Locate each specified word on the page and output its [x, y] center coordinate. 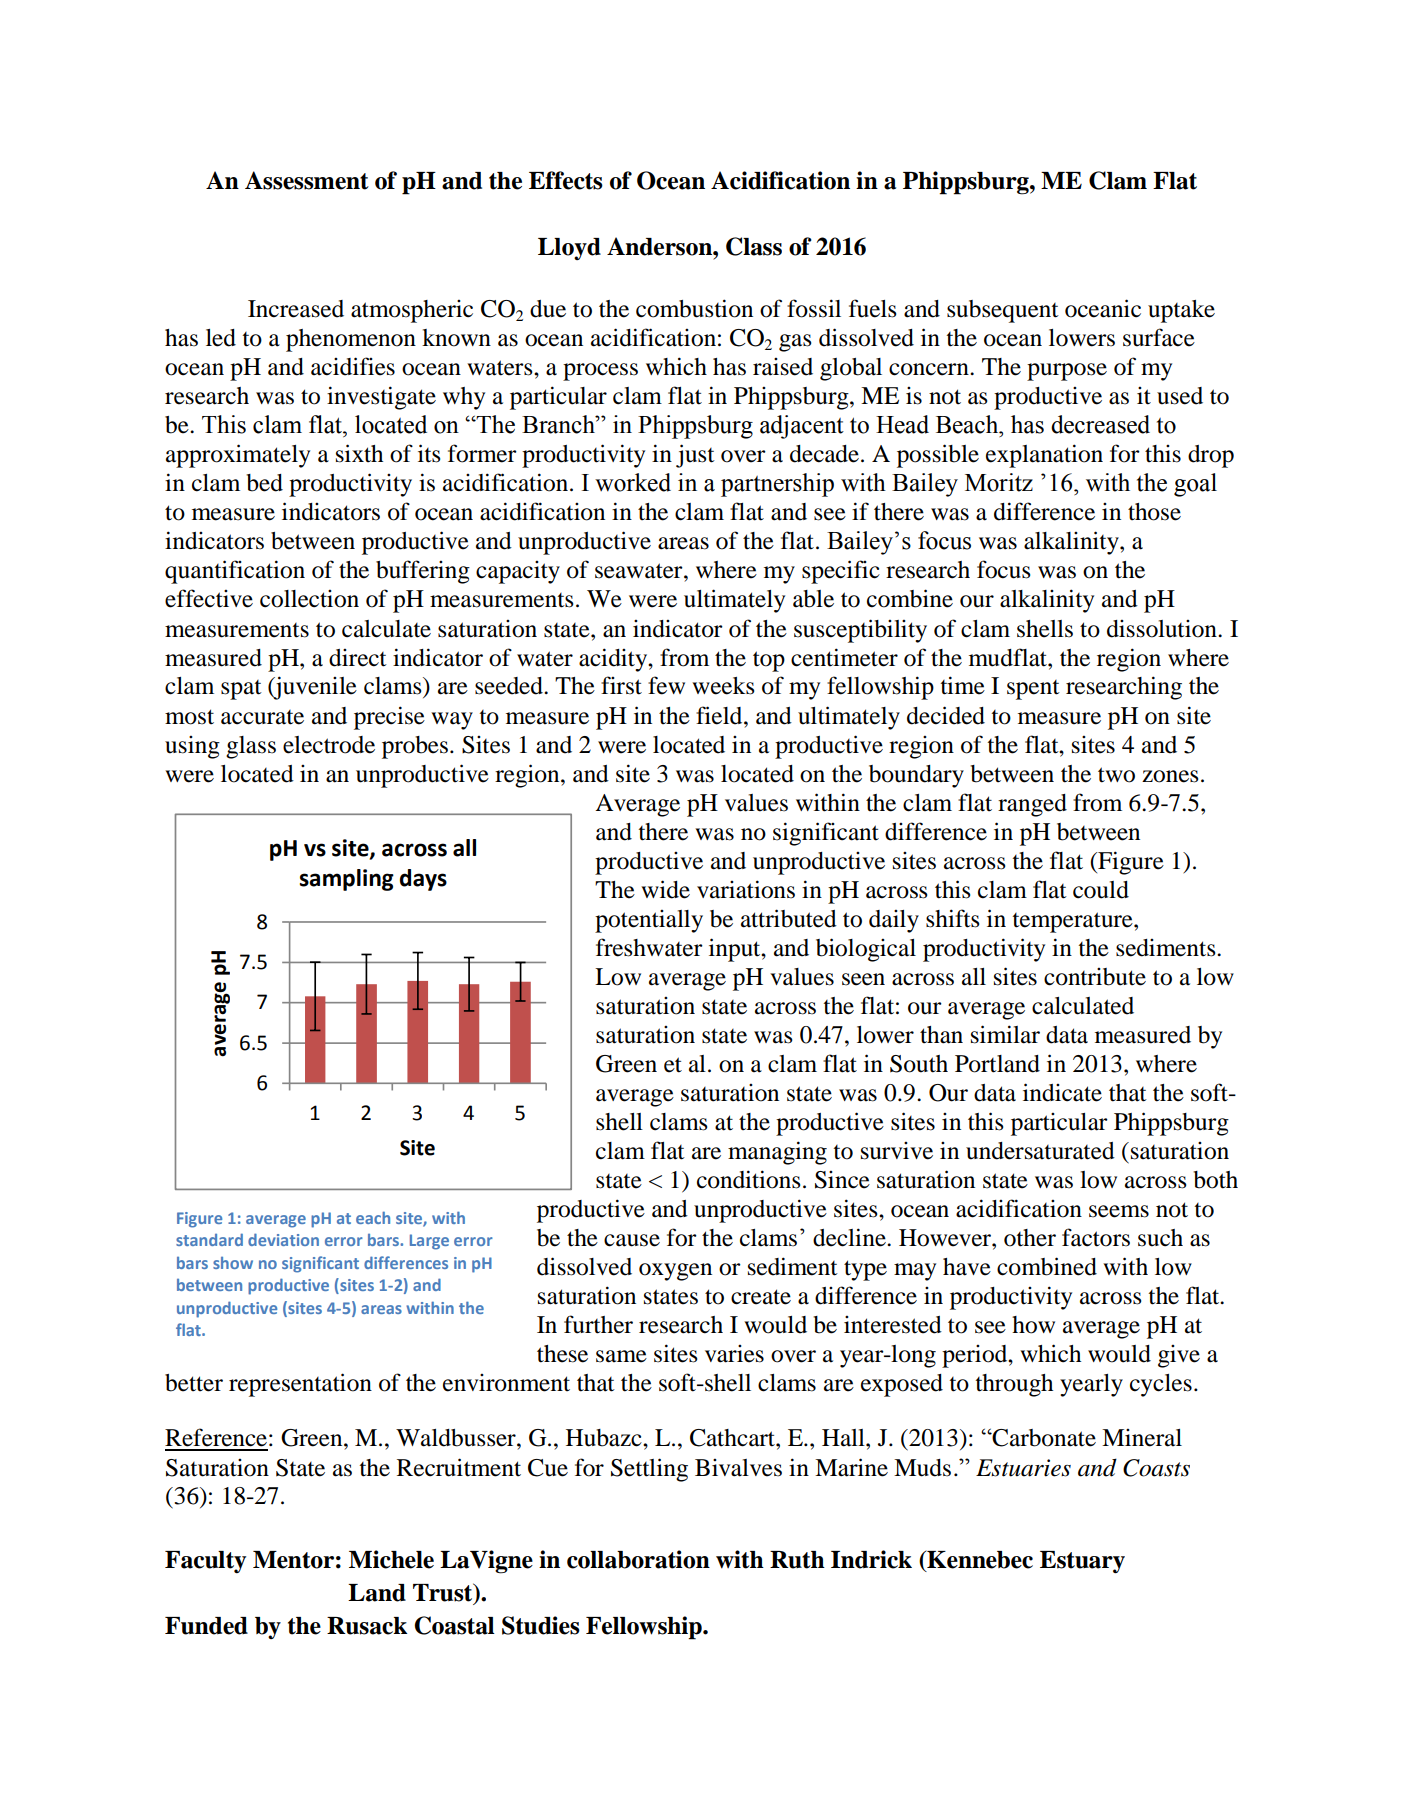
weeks [723, 686]
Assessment [307, 180]
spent [1033, 690]
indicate [1062, 1092]
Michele [391, 1559]
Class [754, 246]
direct [358, 658]
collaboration [638, 1559]
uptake [1181, 311]
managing [777, 1153]
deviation [283, 1239]
